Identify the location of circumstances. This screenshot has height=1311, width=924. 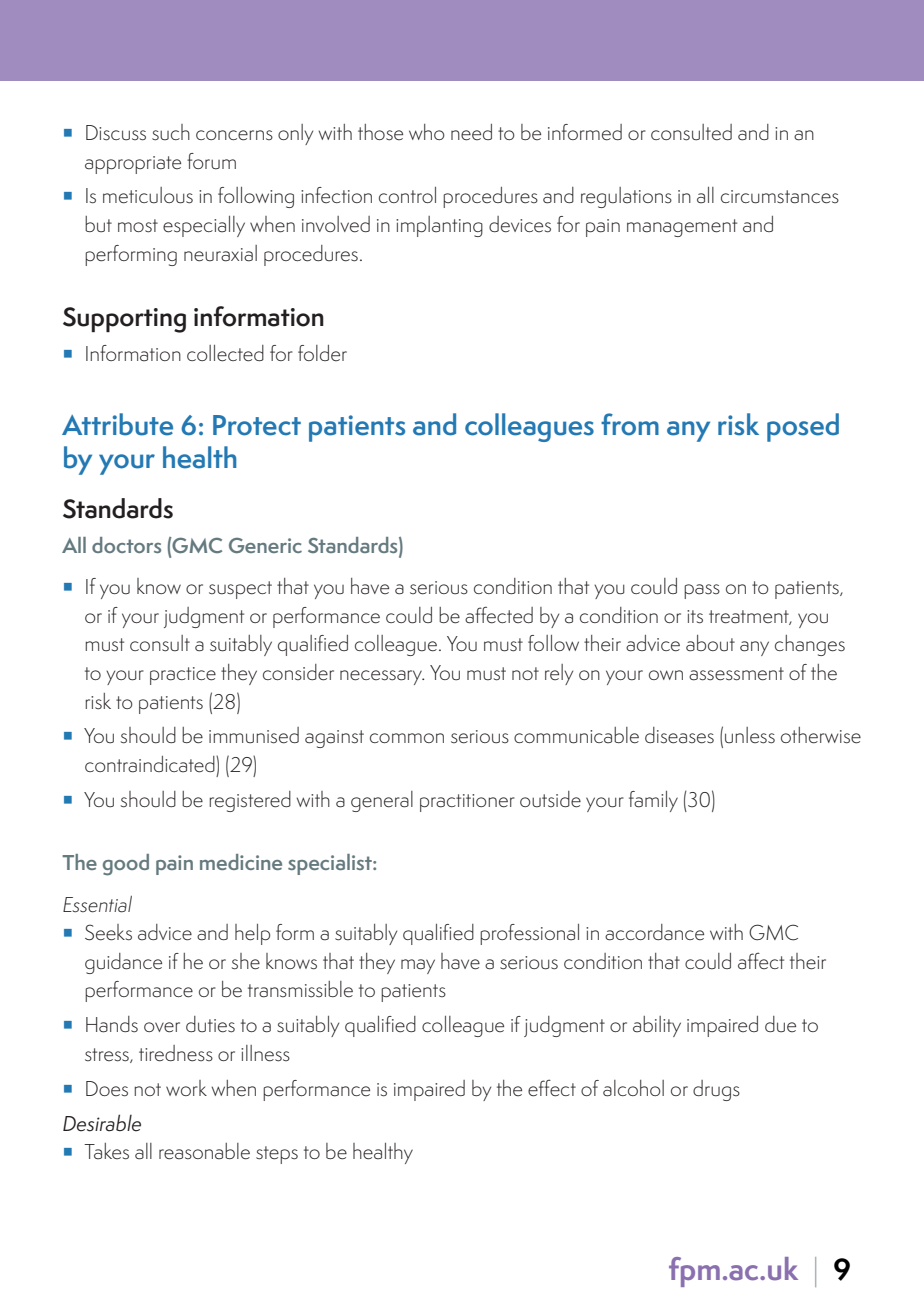
(780, 197).
